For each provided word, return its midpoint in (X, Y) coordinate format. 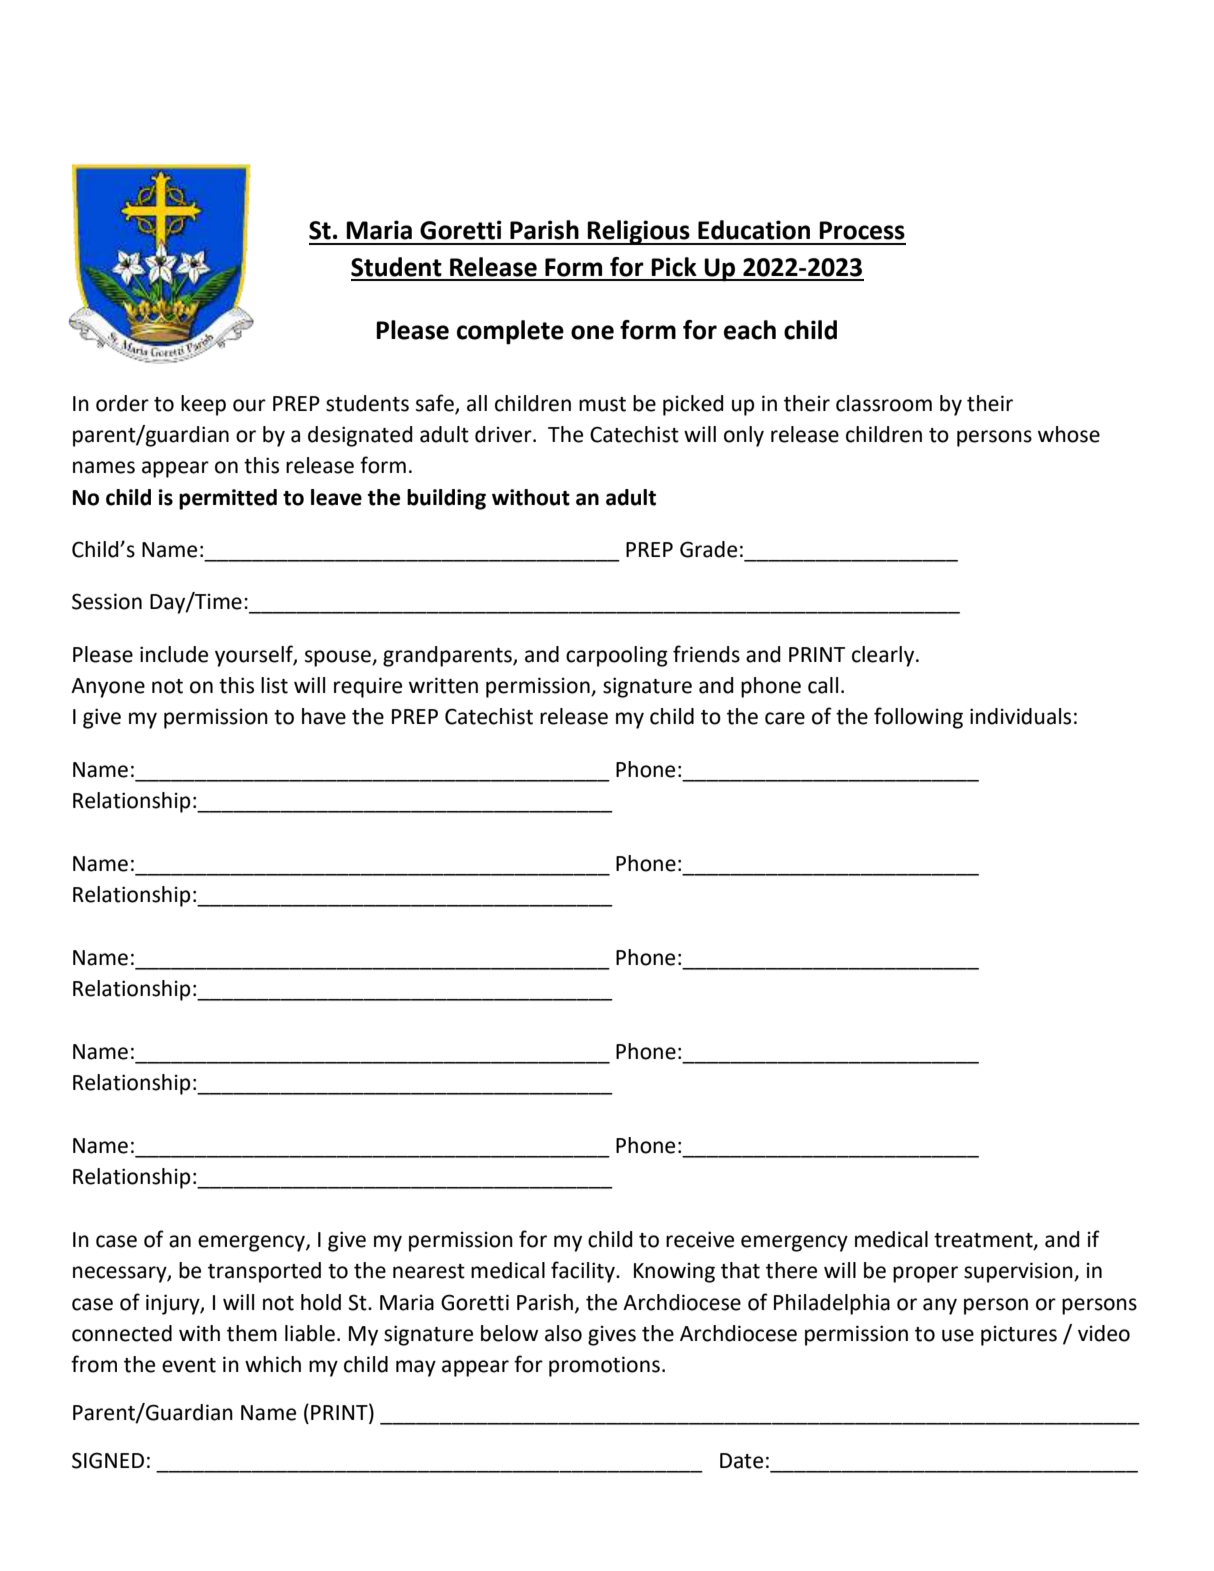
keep (203, 405)
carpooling (617, 656)
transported (264, 1272)
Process (862, 230)
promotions (604, 1366)
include (174, 654)
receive (700, 1239)
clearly (884, 656)
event (189, 1365)
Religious (639, 232)
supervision (1019, 1272)
